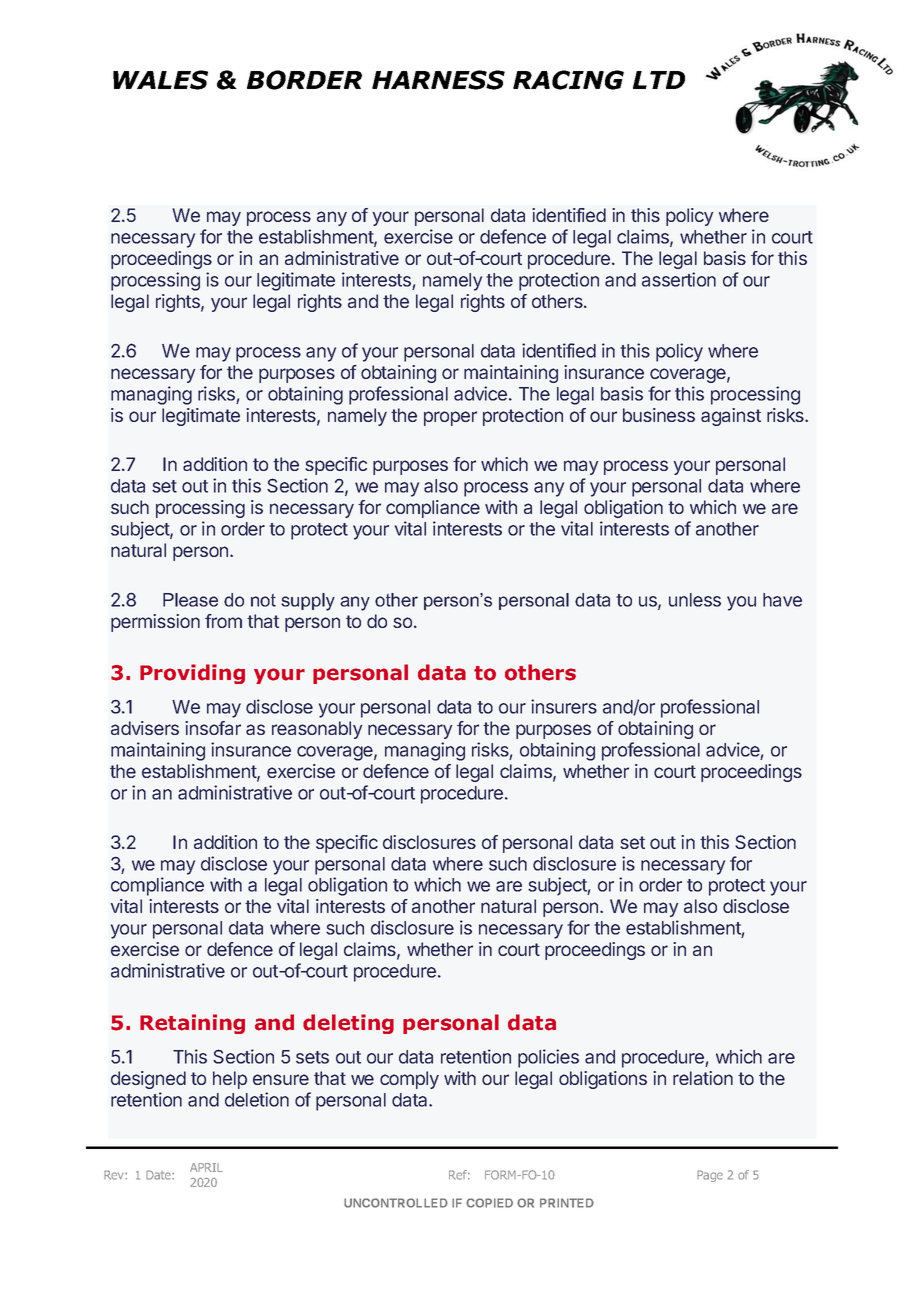 The image size is (924, 1309). Describe the element at coordinates (348, 1024) in the page. I see `deleting` at that location.
